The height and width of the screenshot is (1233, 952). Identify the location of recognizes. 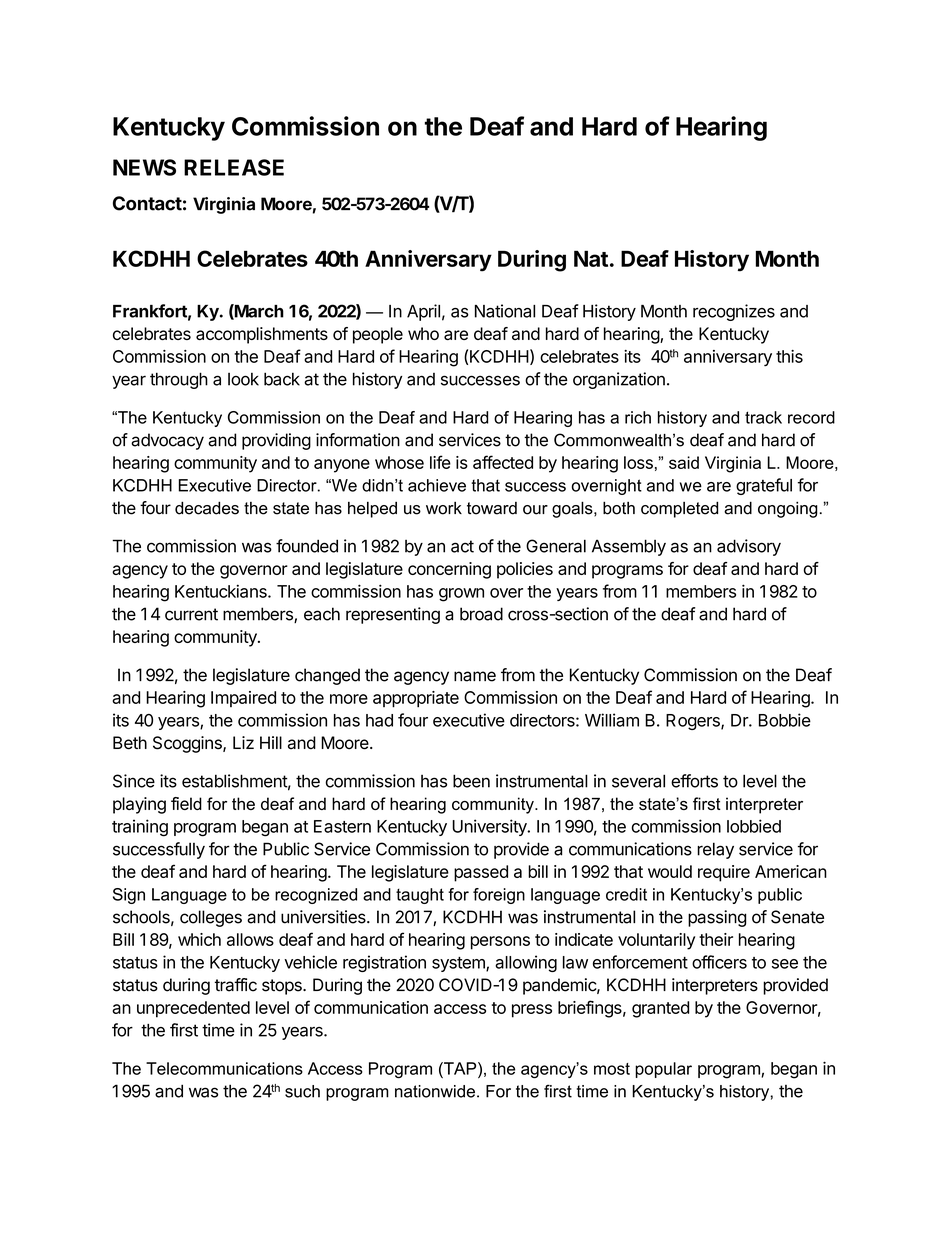
(734, 312).
